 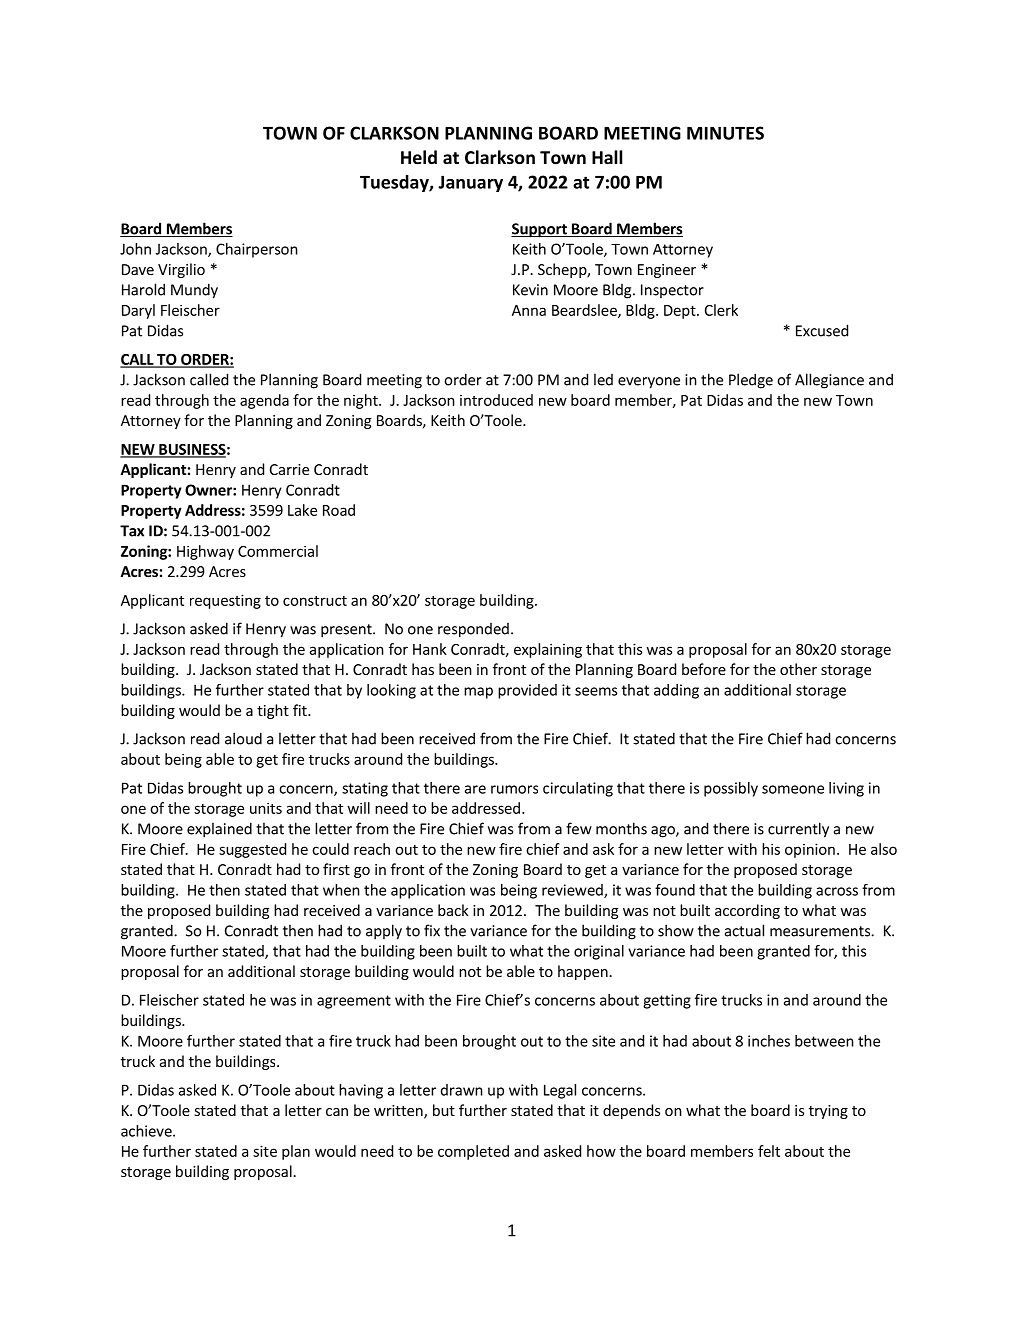 I want to click on achieve, so click(x=147, y=1131).
